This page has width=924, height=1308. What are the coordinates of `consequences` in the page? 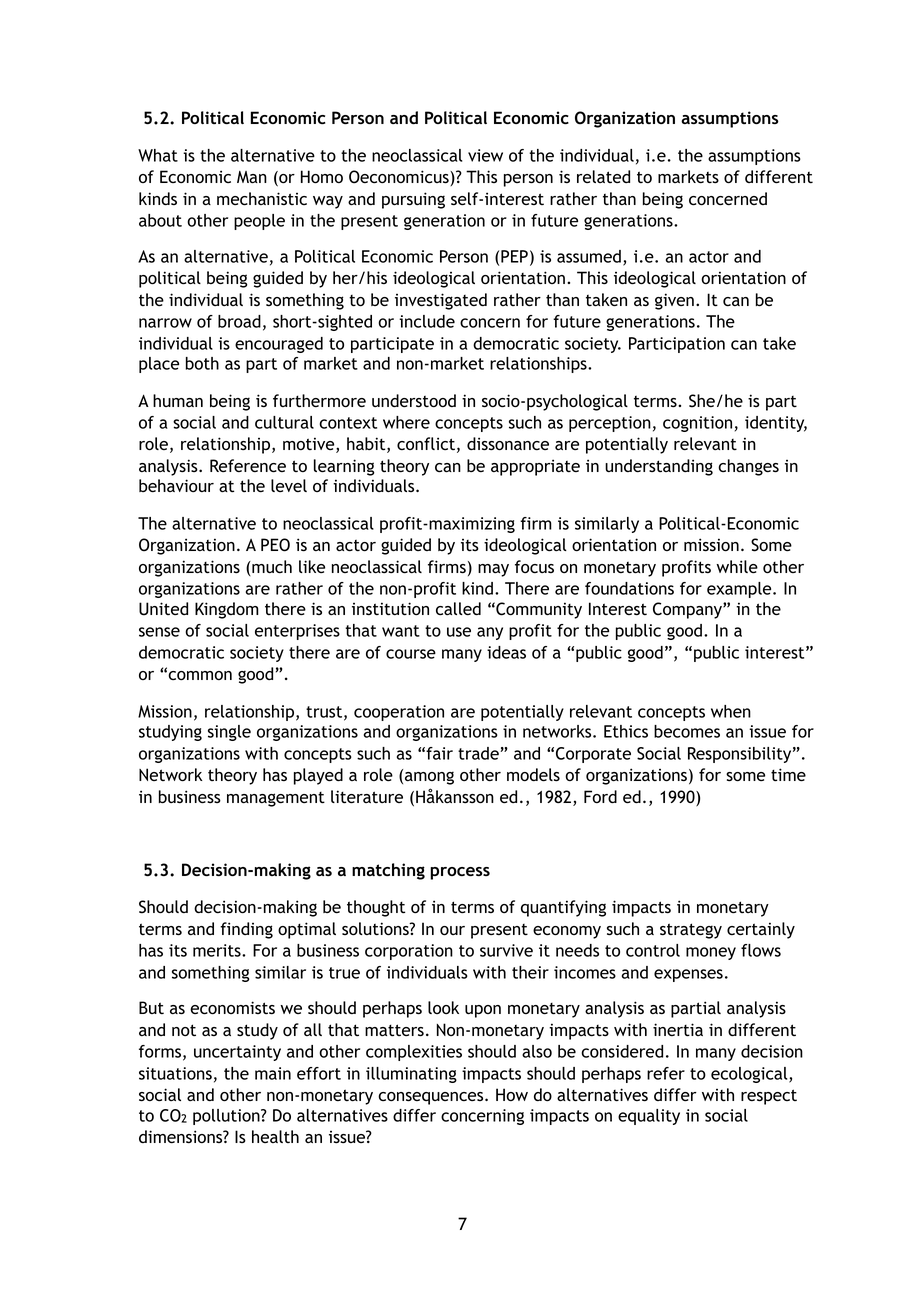 It's located at (432, 1098).
